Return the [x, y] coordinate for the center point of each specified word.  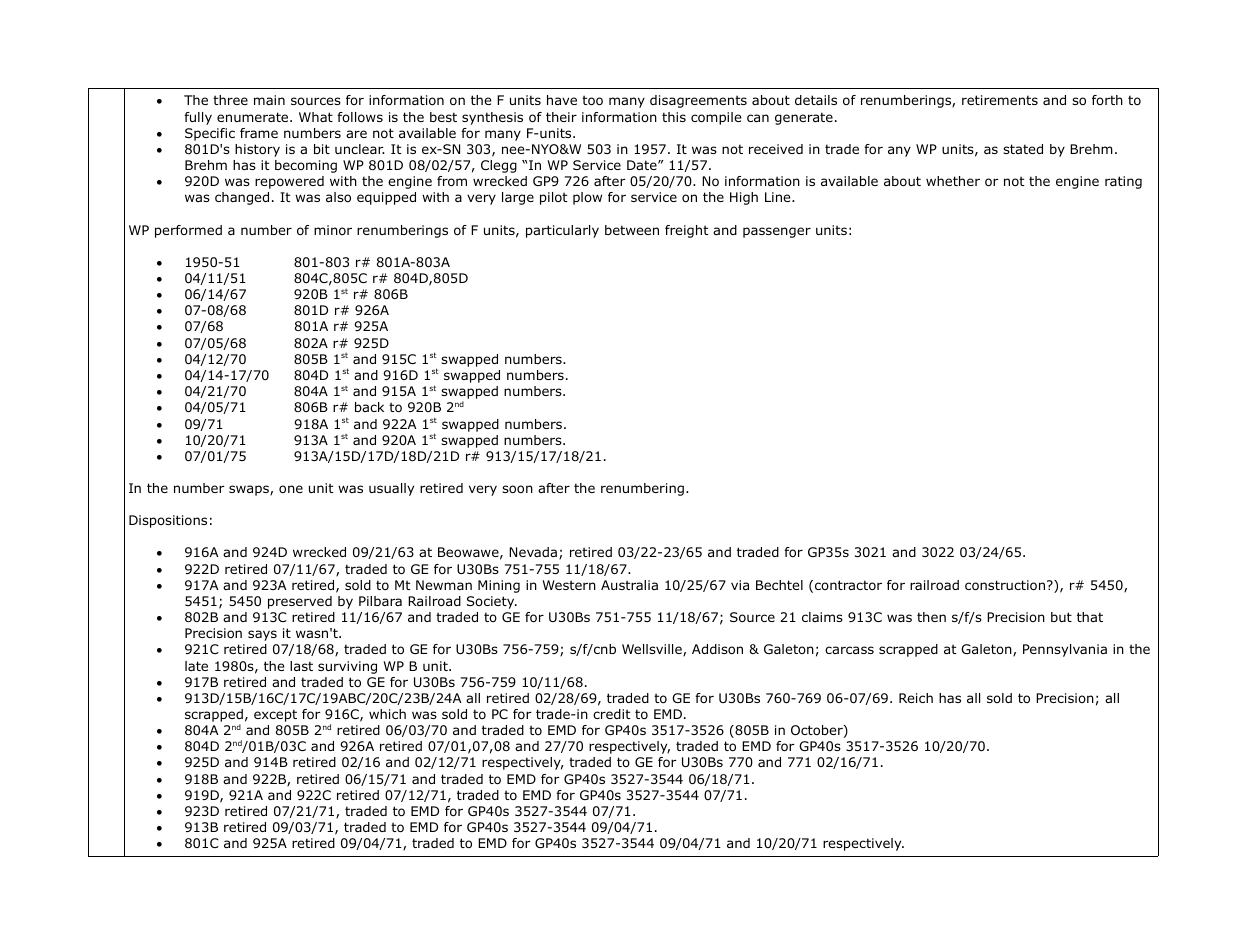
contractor [848, 585]
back [369, 407]
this [674, 117]
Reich [916, 698]
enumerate [254, 117]
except [275, 715]
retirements [1000, 100]
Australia [629, 585]
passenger [777, 232]
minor [333, 230]
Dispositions [168, 521]
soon [517, 489]
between [632, 230]
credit [612, 714]
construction [1006, 585]
